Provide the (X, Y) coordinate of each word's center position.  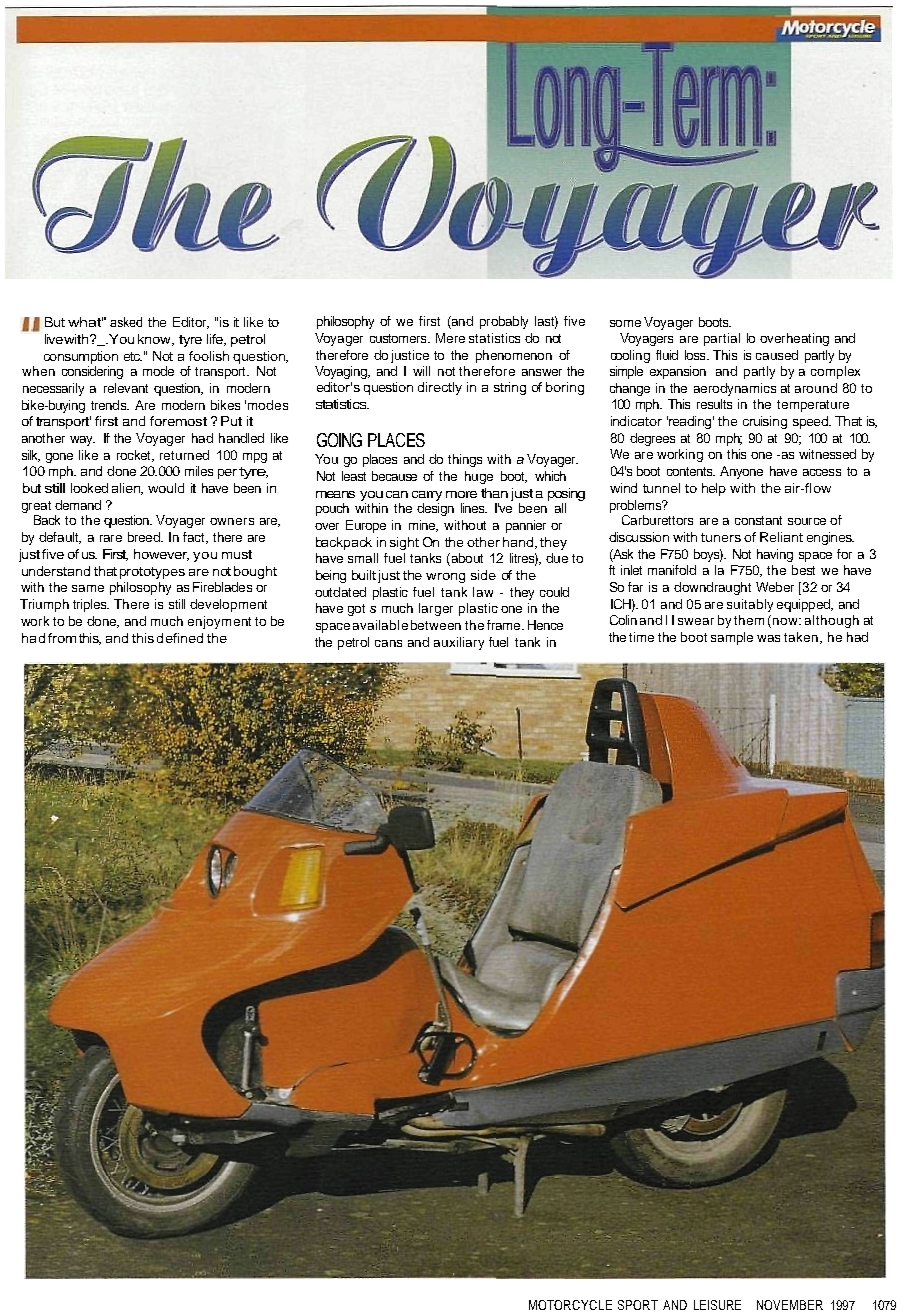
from (62, 638)
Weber (775, 587)
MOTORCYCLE (570, 1305)
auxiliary (459, 643)
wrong (445, 578)
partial (722, 339)
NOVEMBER (790, 1305)
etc (133, 356)
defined (180, 638)
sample (732, 638)
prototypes (152, 573)
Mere (450, 338)
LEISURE (717, 1305)
